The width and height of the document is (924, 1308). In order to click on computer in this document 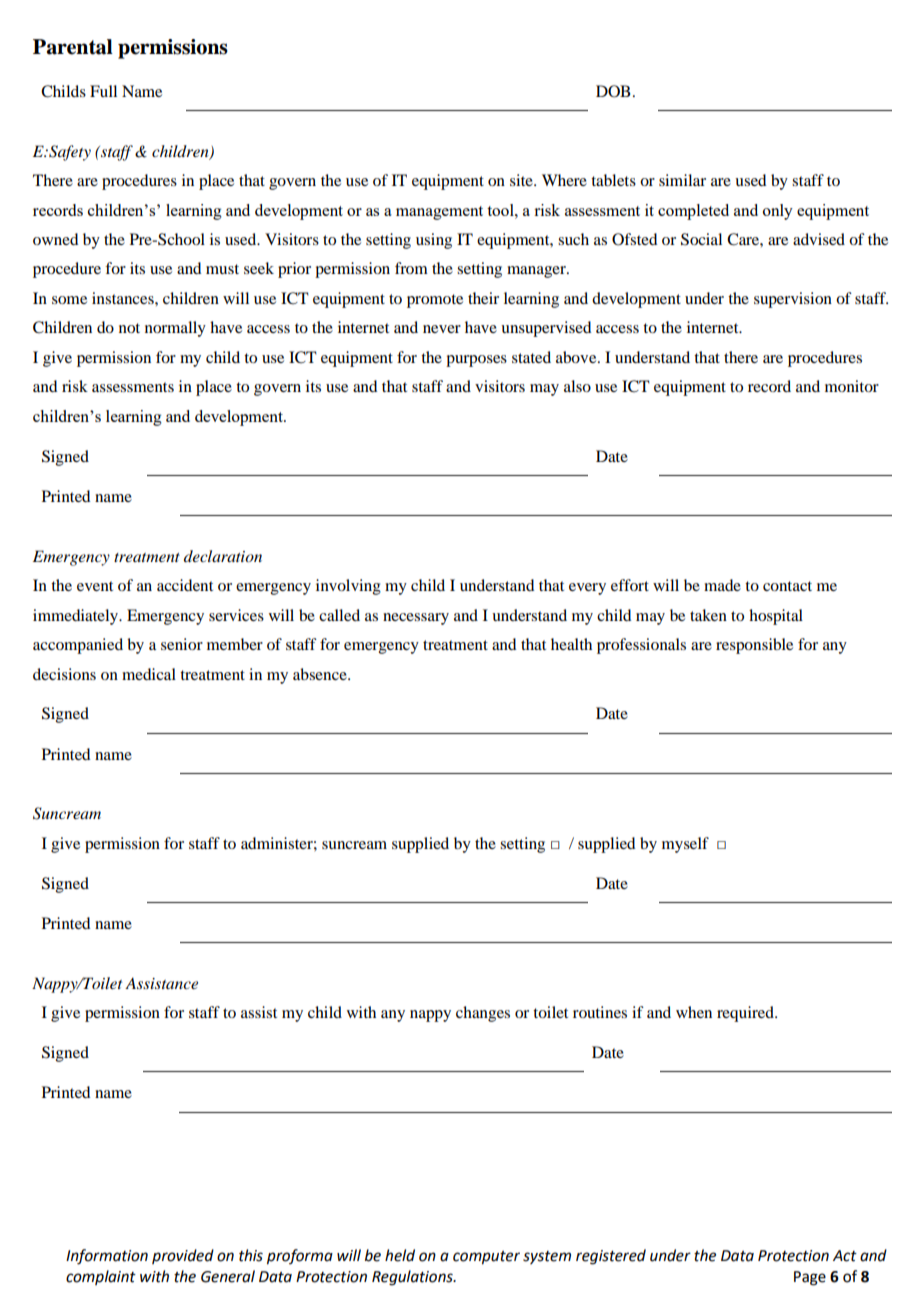, I will do `click(486, 1258)`.
